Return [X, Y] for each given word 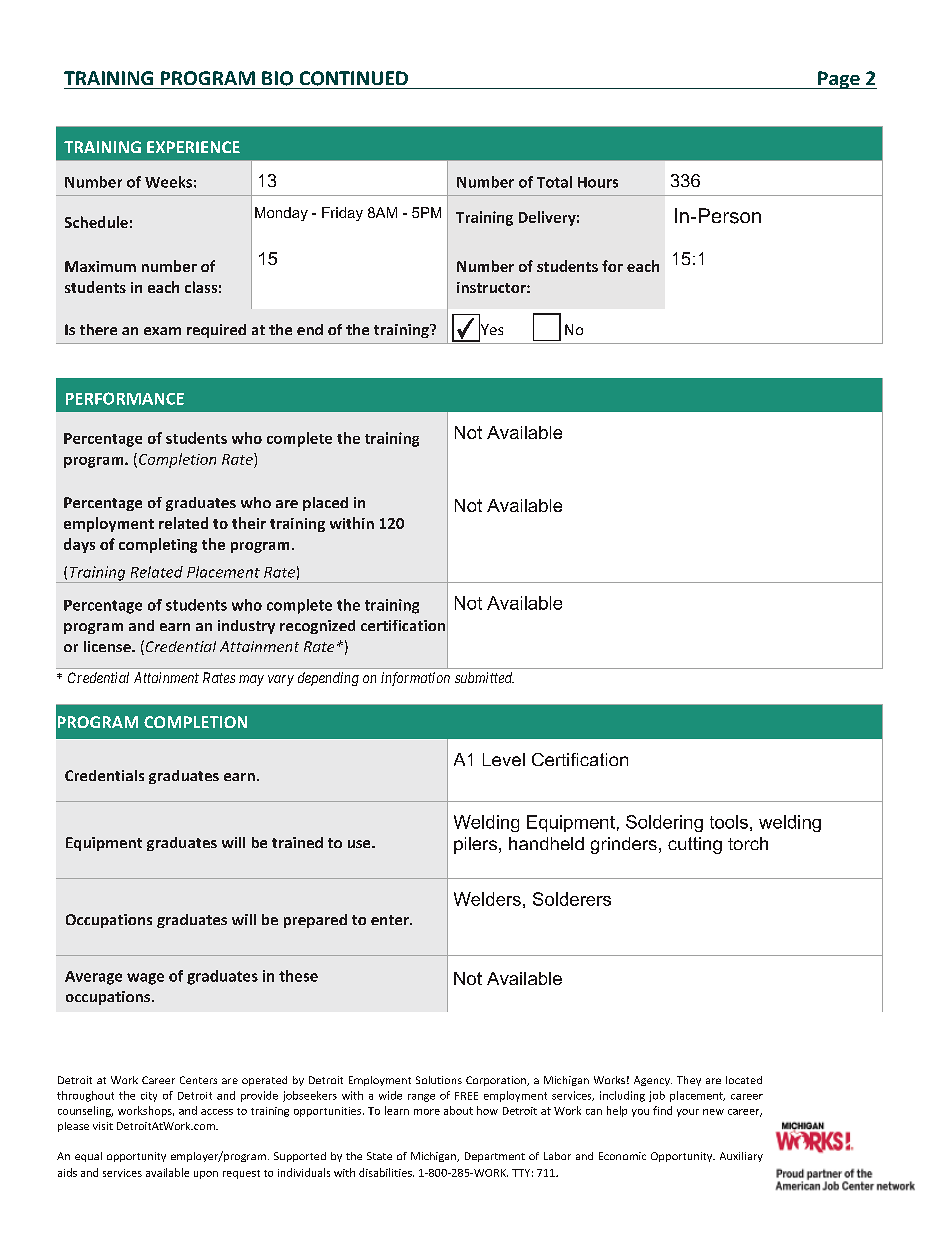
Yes [491, 330]
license [108, 646]
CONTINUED [354, 78]
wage [145, 979]
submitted [484, 677]
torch [748, 843]
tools [729, 822]
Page [839, 80]
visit [103, 1126]
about [458, 1110]
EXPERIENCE [193, 147]
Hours [598, 182]
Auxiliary [741, 1157]
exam [162, 331]
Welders [487, 899]
